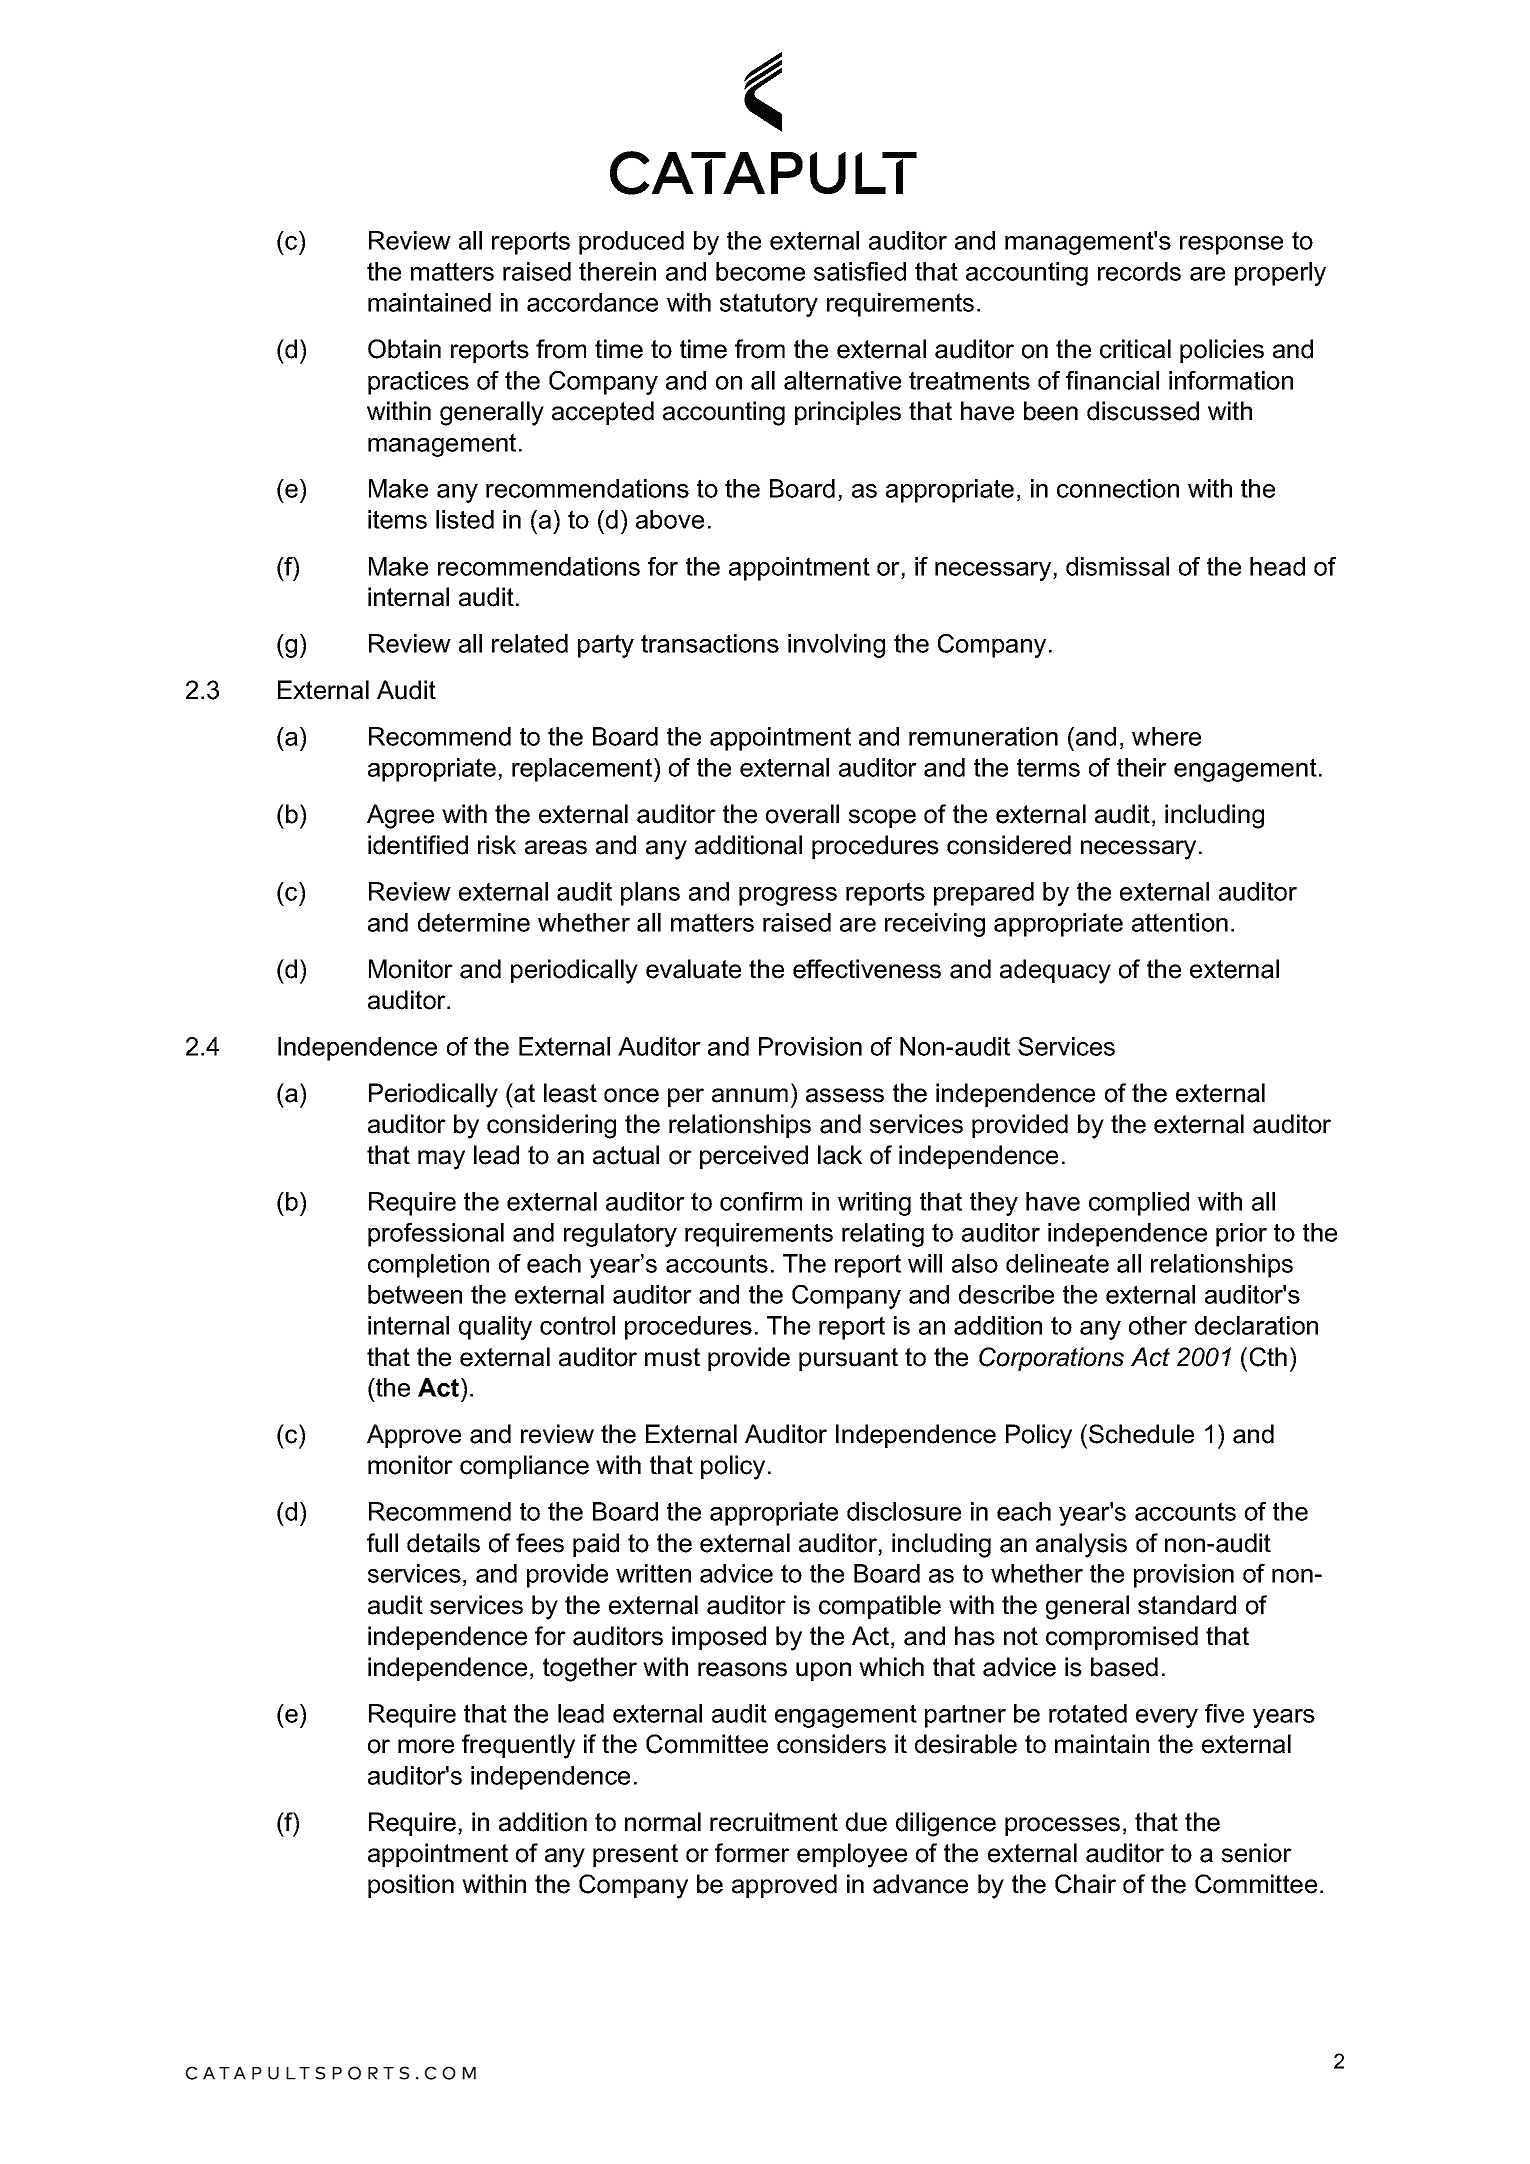 The image size is (1530, 2164). Describe the element at coordinates (1139, 271) in the image. I see `records` at that location.
